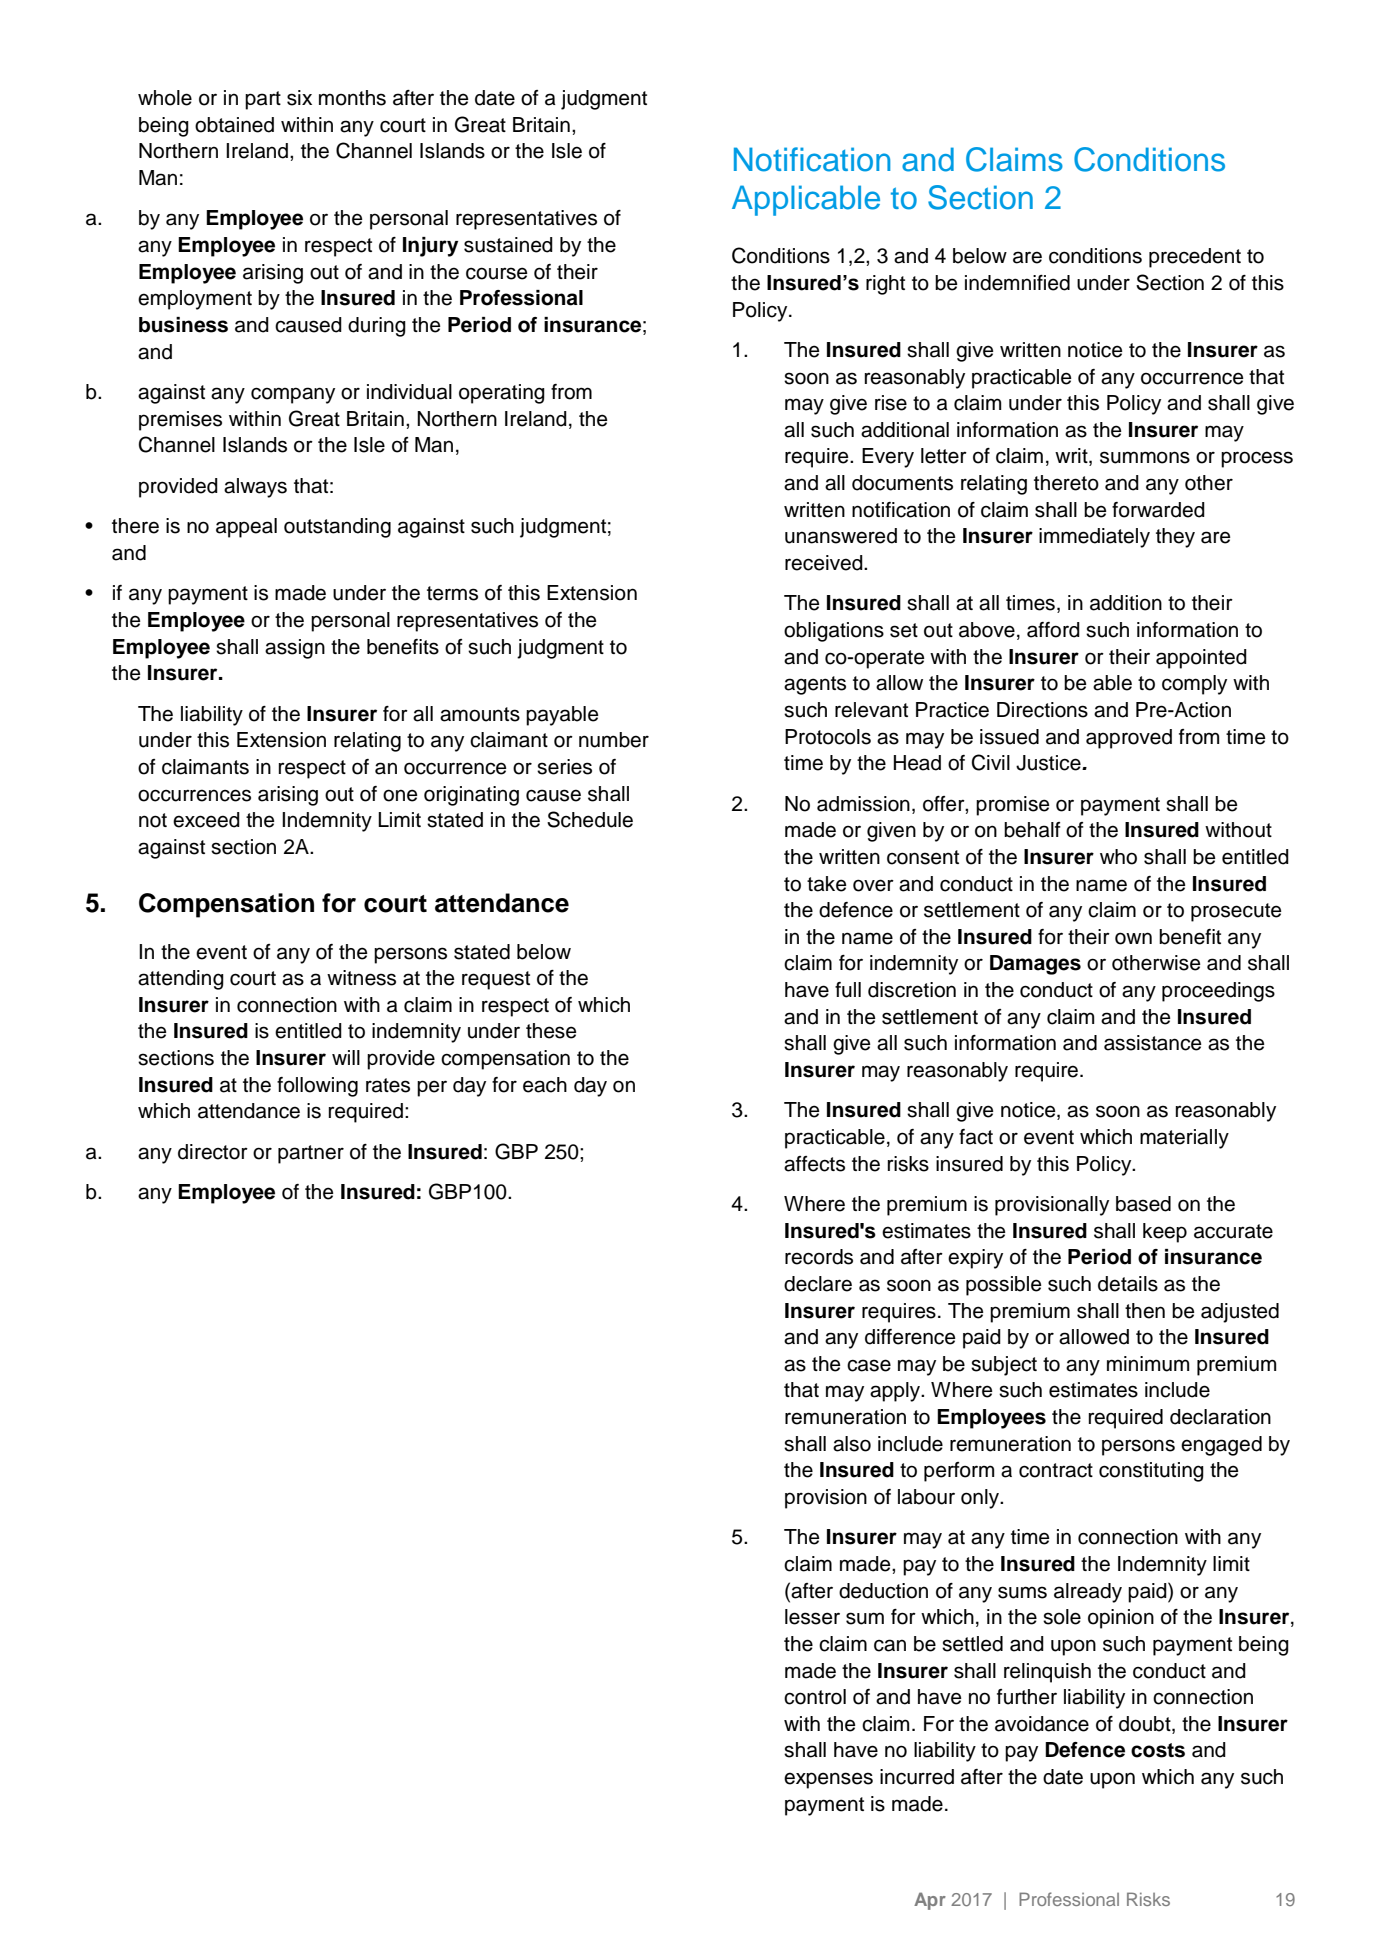  Describe the element at coordinates (1153, 1043) in the page. I see `assistance` at that location.
